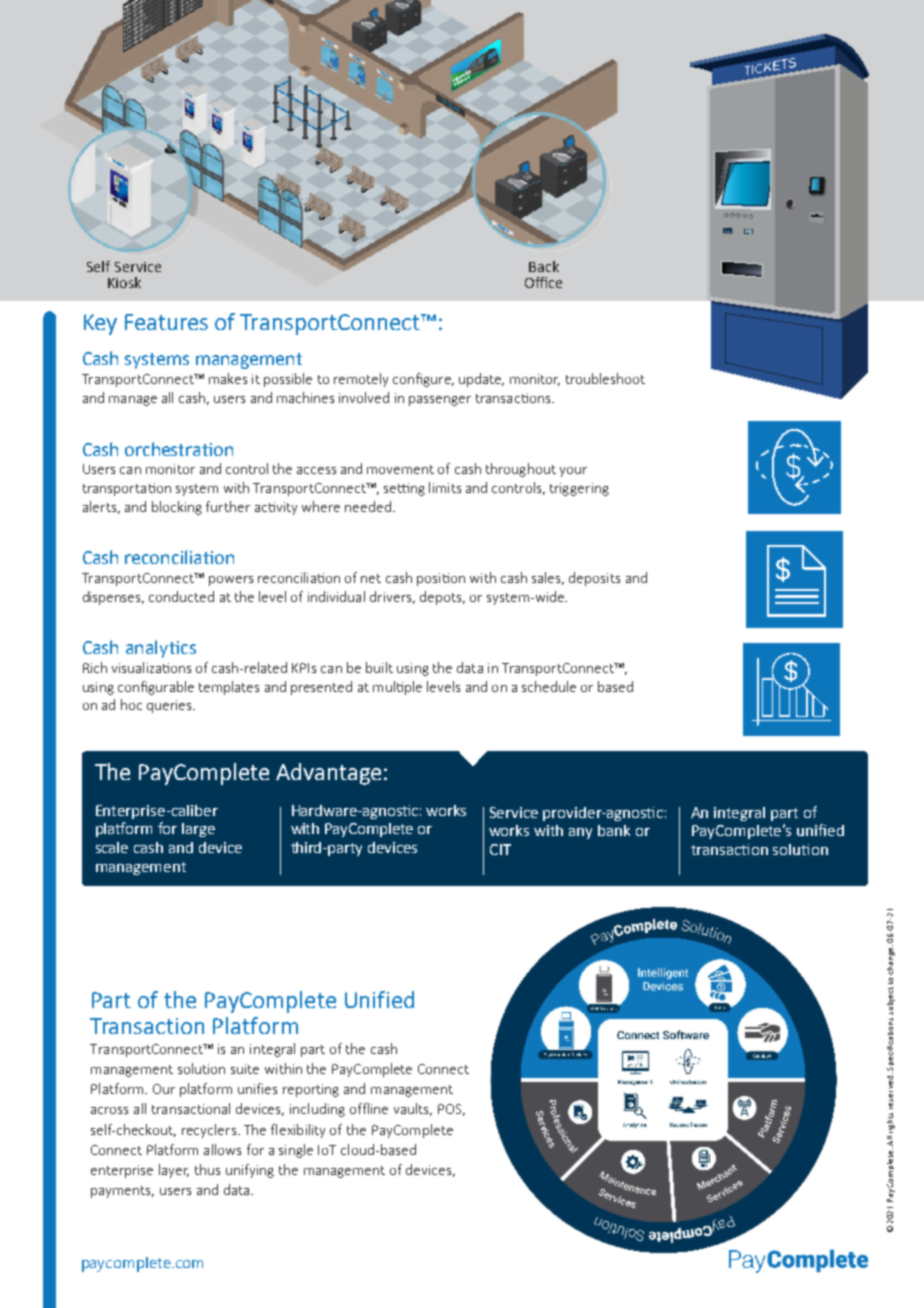 The height and width of the screenshot is (1308, 924). What do you see at coordinates (579, 489) in the screenshot?
I see `triggering` at bounding box center [579, 489].
